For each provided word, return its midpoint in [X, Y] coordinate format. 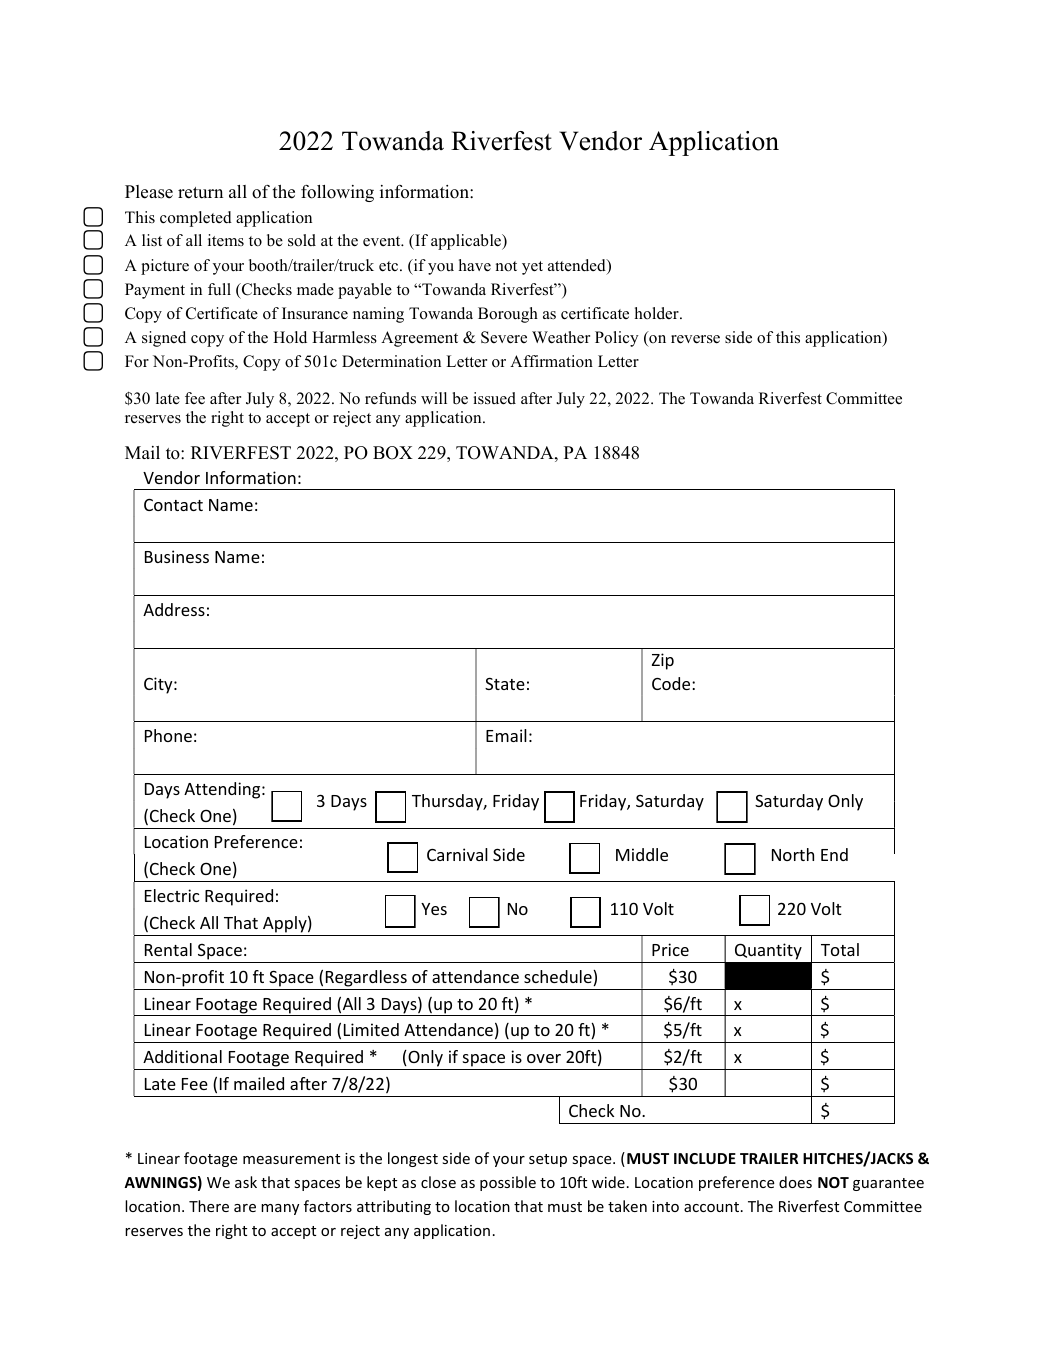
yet [532, 268]
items [226, 240]
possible [508, 1183]
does [795, 1182]
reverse [695, 339]
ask [246, 1182]
